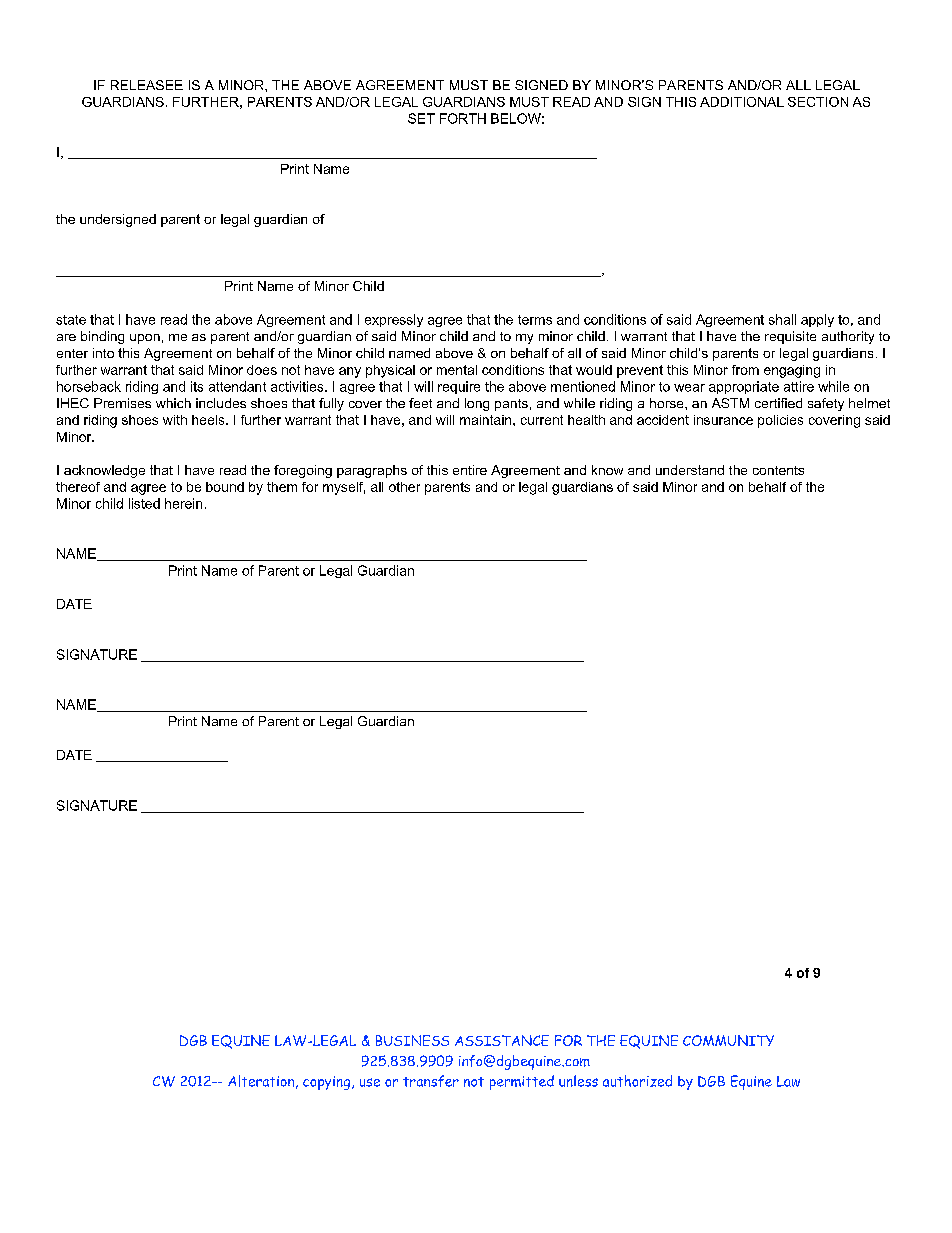 The height and width of the screenshot is (1233, 952). What do you see at coordinates (404, 487) in the screenshot?
I see `other` at bounding box center [404, 487].
